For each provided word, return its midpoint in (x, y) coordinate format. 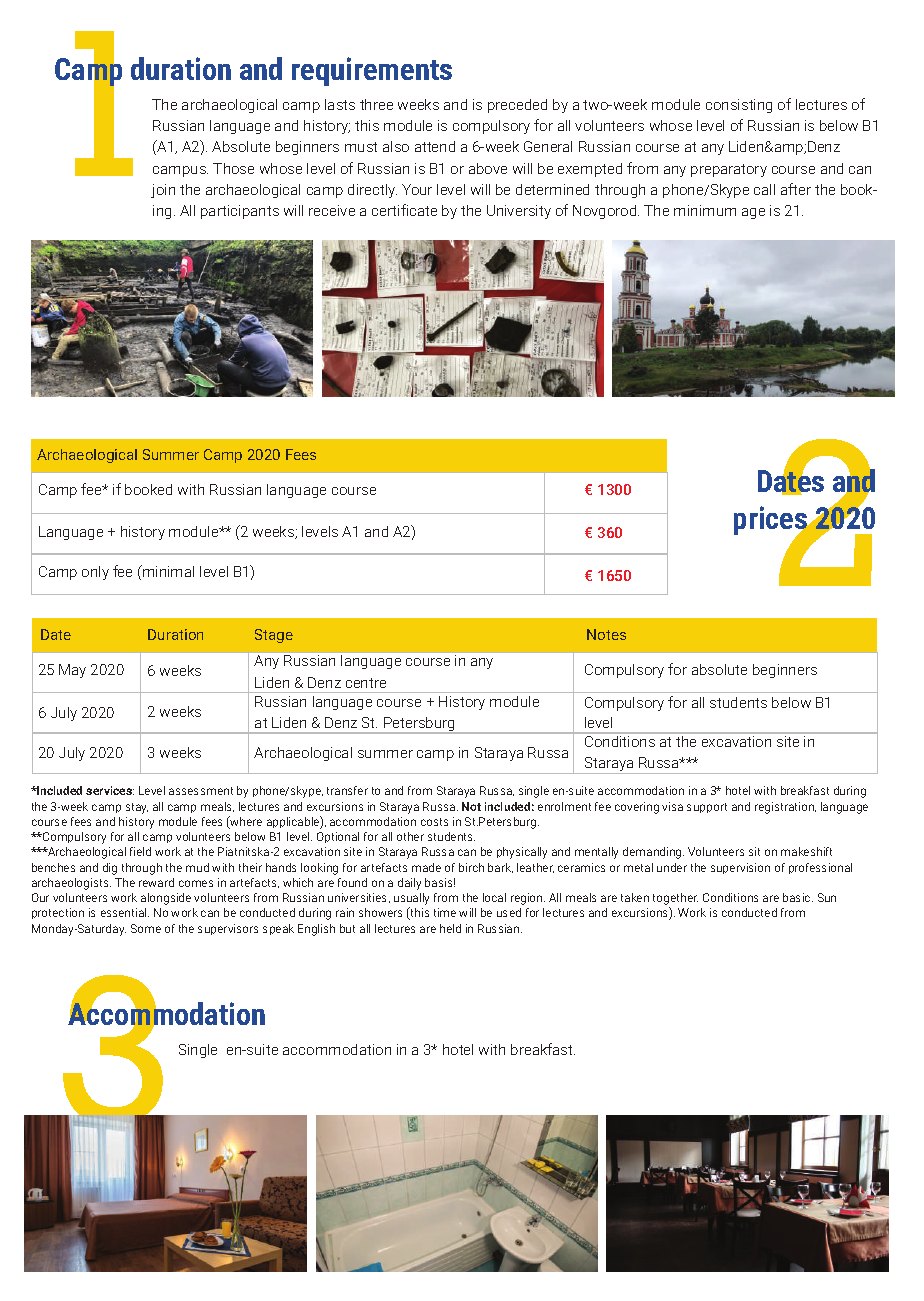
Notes (606, 634)
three (376, 104)
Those (233, 168)
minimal (167, 571)
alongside (166, 899)
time (445, 912)
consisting (739, 106)
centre (366, 683)
